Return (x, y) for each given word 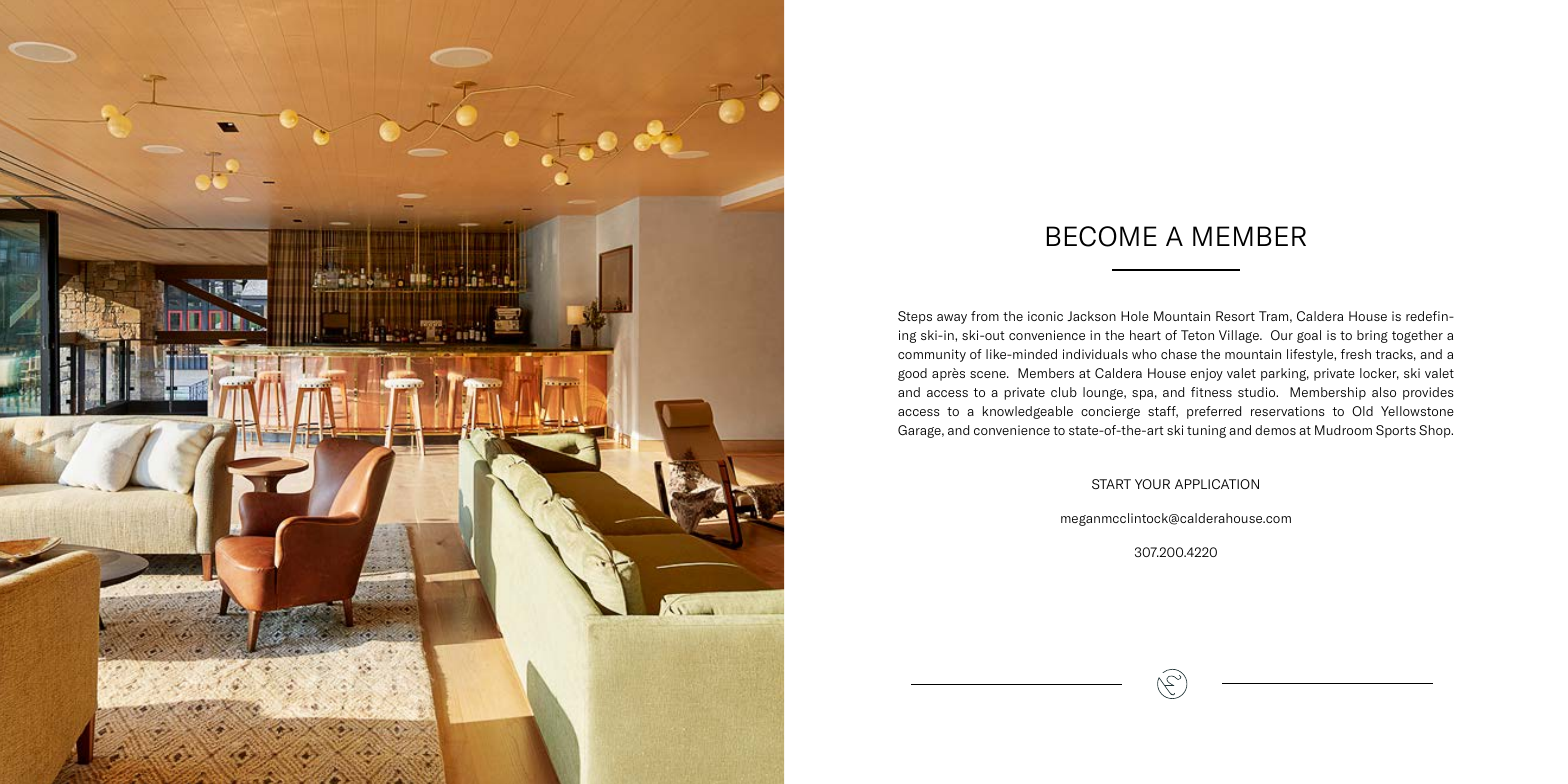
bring (1372, 336)
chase (1179, 354)
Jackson (1091, 316)
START (1111, 484)
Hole (1135, 316)
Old (1362, 411)
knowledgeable (1028, 412)
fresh (1356, 354)
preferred (1214, 412)
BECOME (1102, 236)
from (985, 316)
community (932, 355)
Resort (1235, 316)
